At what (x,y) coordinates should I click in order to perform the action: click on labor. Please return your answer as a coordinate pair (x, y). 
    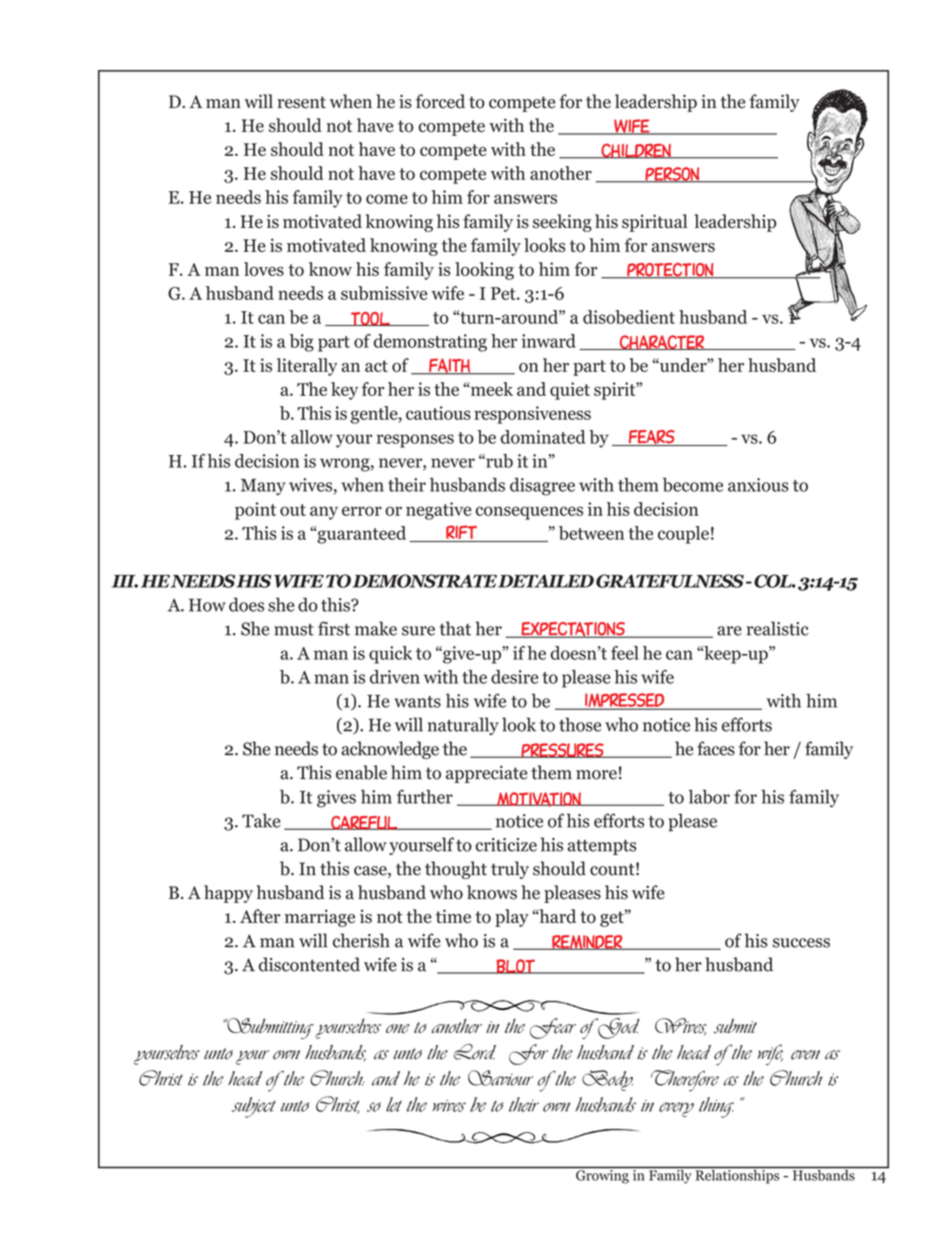
    Looking at the image, I should click on (709, 797).
